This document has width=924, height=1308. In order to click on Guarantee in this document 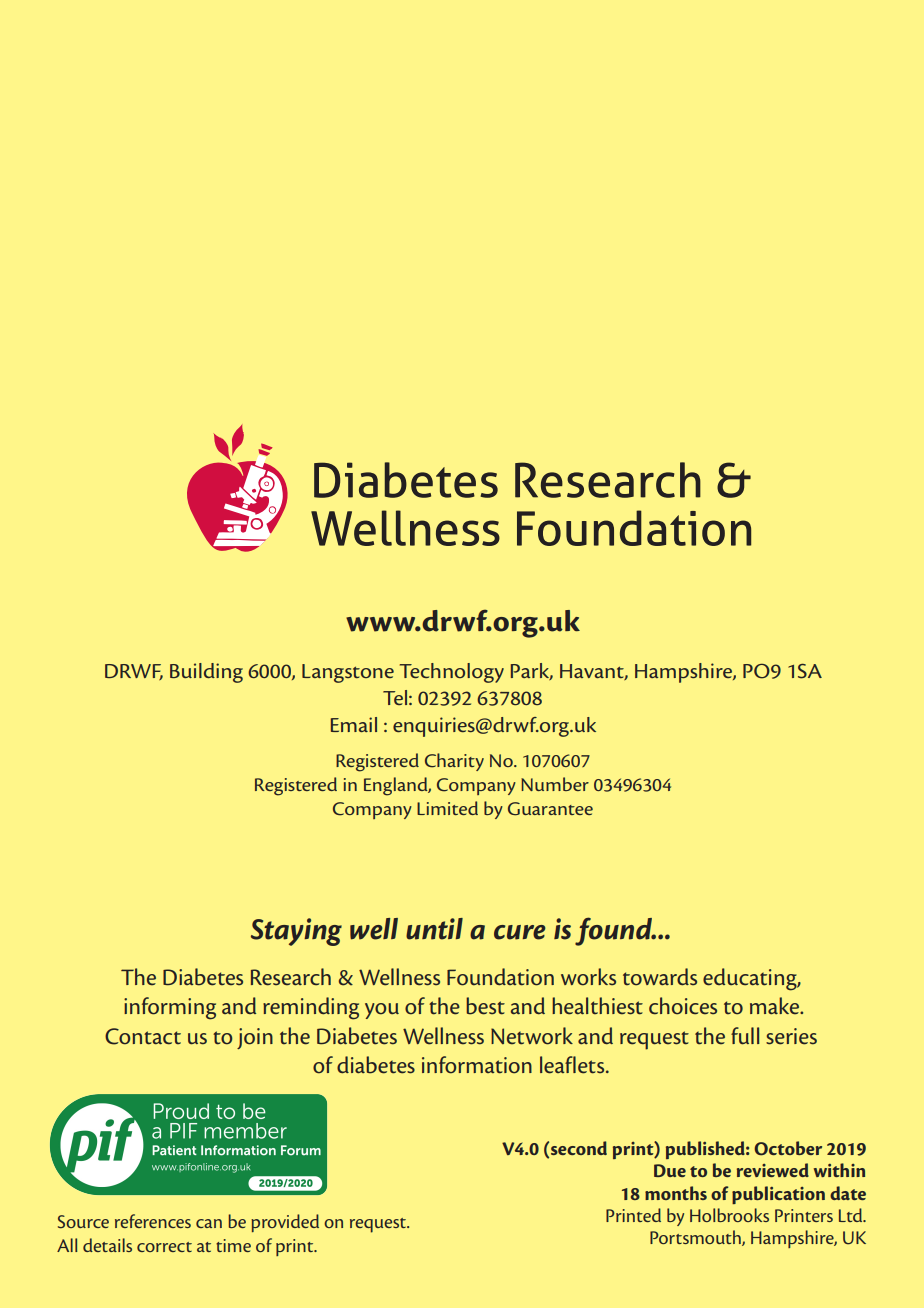, I will do `click(550, 809)`.
